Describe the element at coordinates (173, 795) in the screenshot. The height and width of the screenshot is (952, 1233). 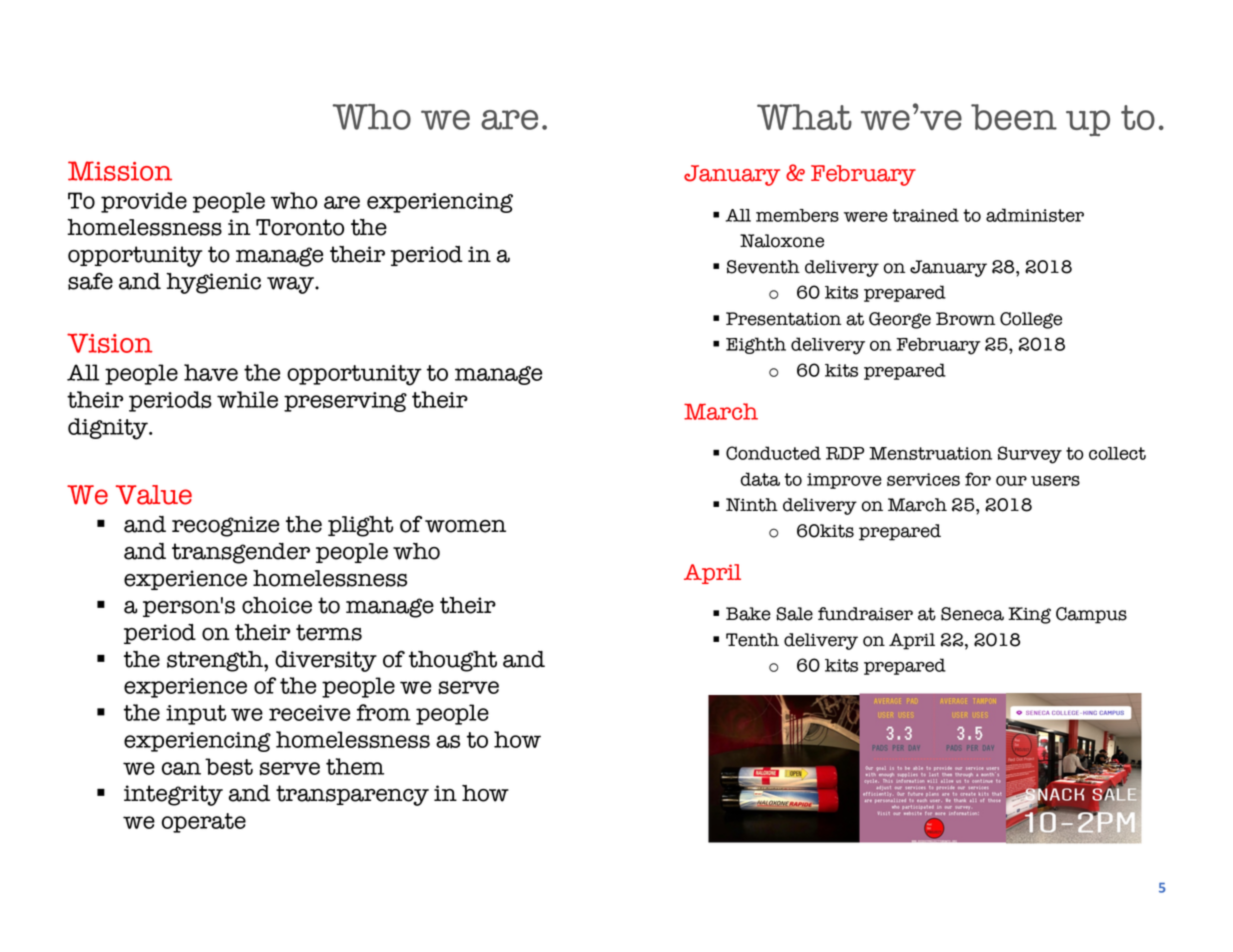
I see `integrity` at that location.
